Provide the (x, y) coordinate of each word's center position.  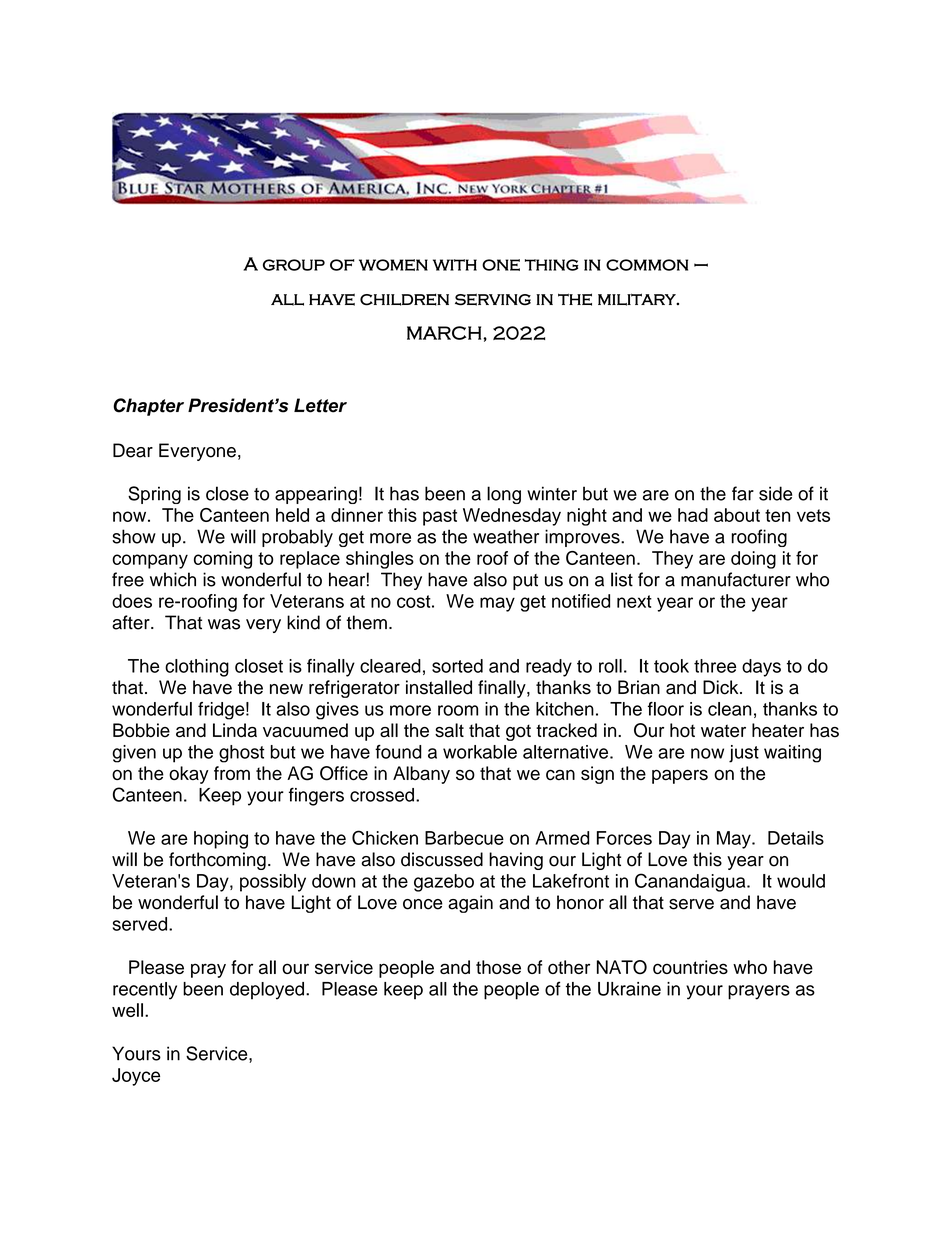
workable (480, 752)
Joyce (136, 1077)
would (801, 881)
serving (493, 299)
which (173, 579)
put (525, 582)
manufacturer (736, 579)
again (470, 904)
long (504, 495)
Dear (133, 450)
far (743, 493)
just (744, 754)
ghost (241, 754)
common (647, 265)
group (294, 265)
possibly (273, 883)
